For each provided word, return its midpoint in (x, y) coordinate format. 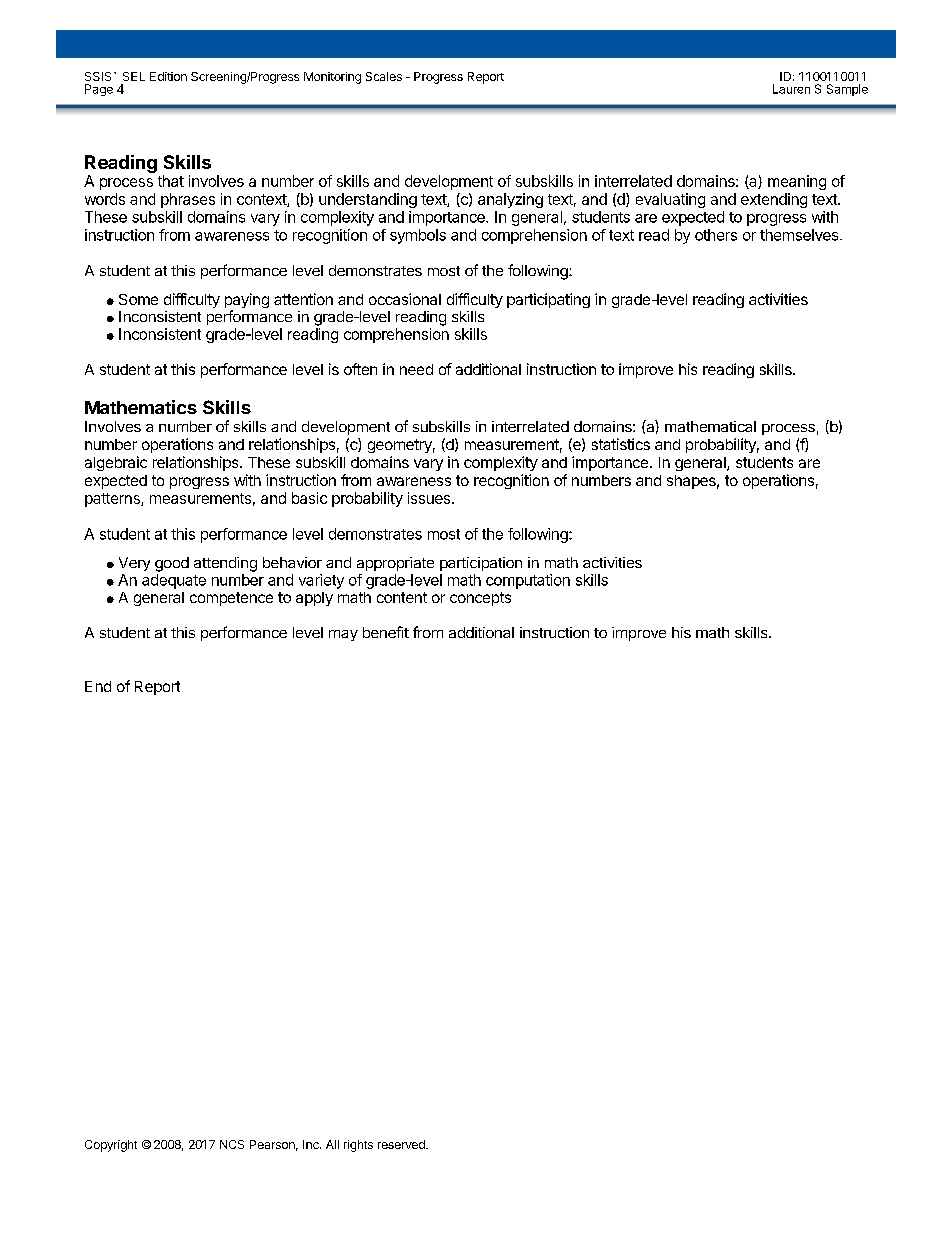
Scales (384, 76)
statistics (621, 444)
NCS (232, 1144)
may (343, 635)
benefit (386, 632)
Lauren (791, 89)
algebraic (116, 463)
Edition (168, 76)
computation (528, 581)
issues (429, 498)
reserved (402, 1144)
